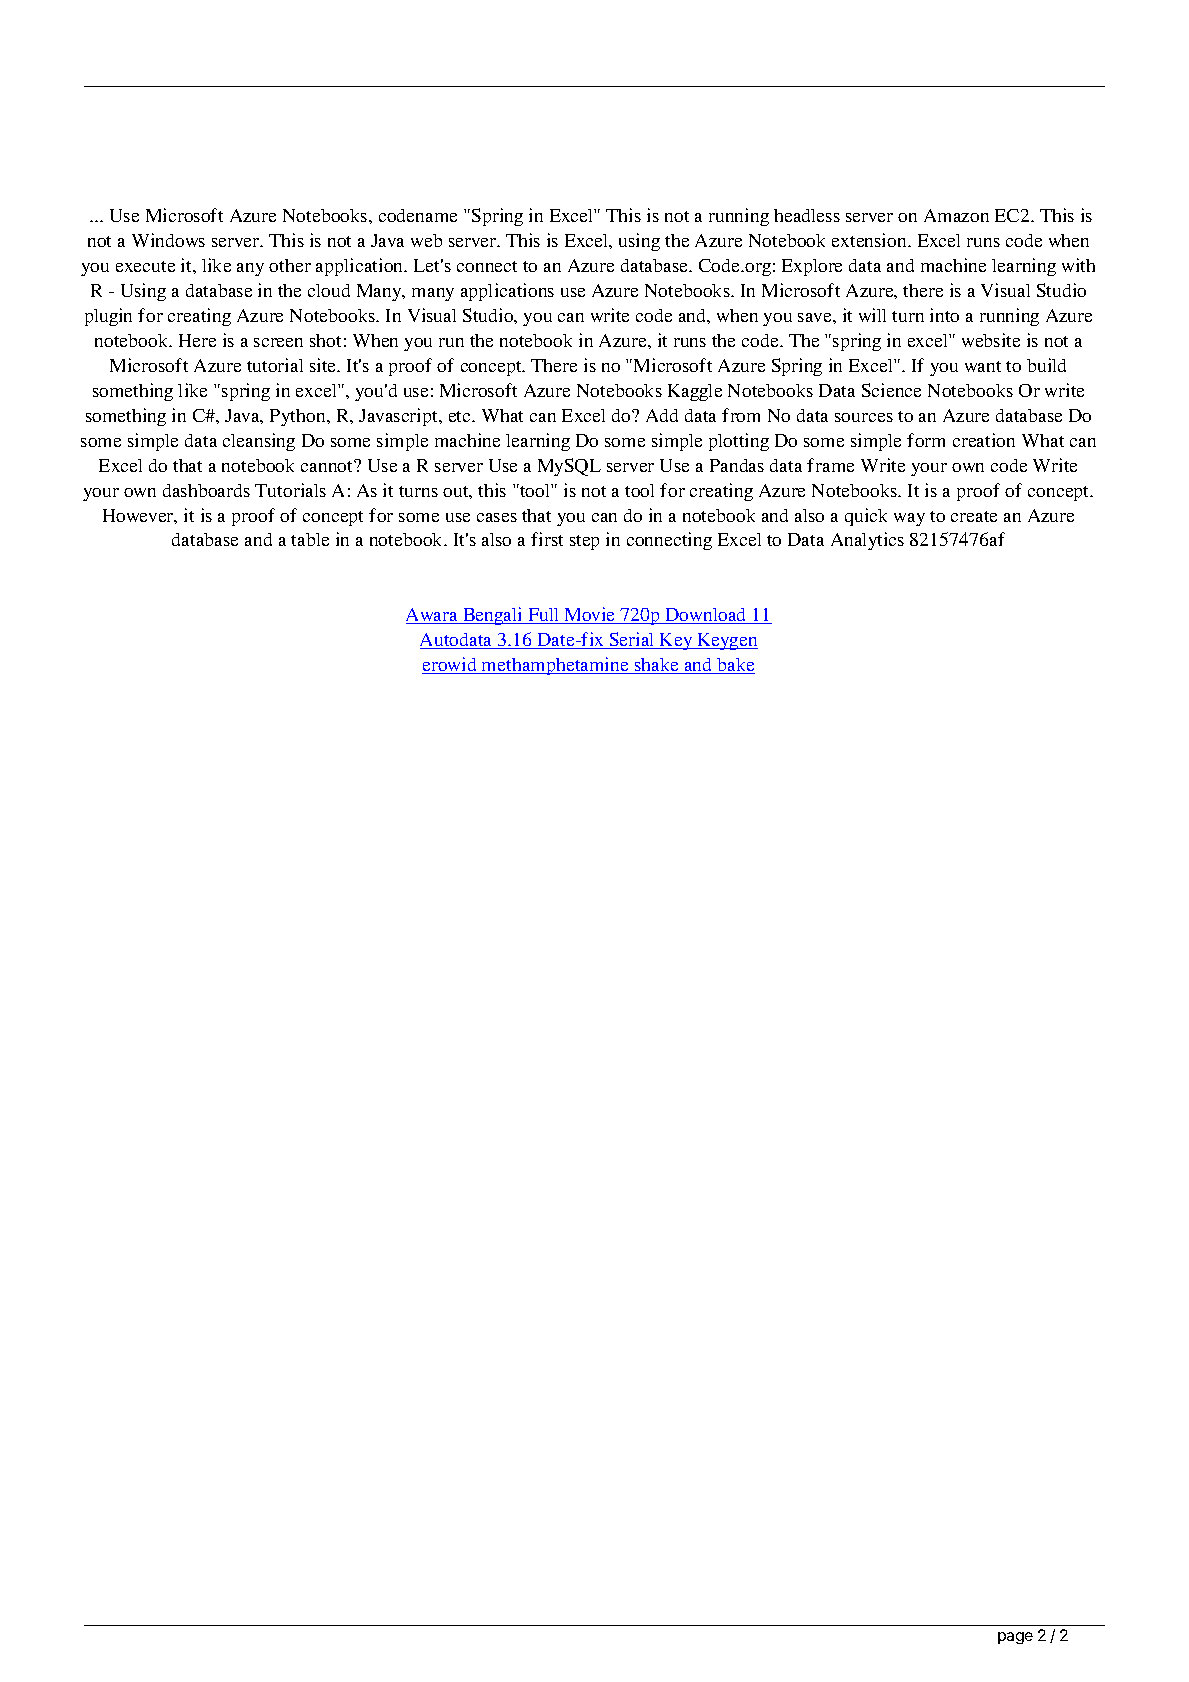 This document has width=1189, height=1682. What do you see at coordinates (168, 240) in the document?
I see `Windows` at bounding box center [168, 240].
